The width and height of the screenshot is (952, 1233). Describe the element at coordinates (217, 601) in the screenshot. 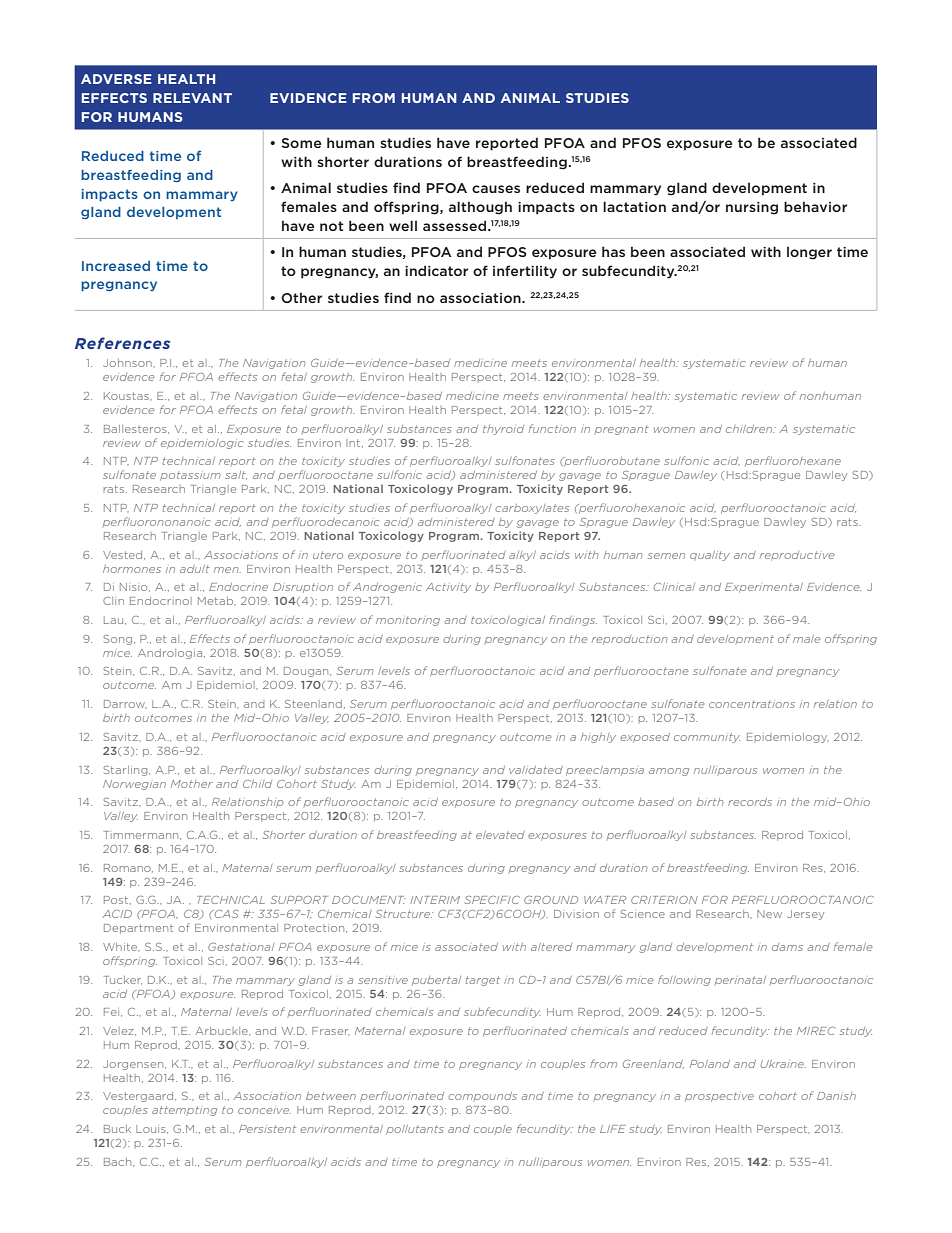

I see `Metab` at that location.
